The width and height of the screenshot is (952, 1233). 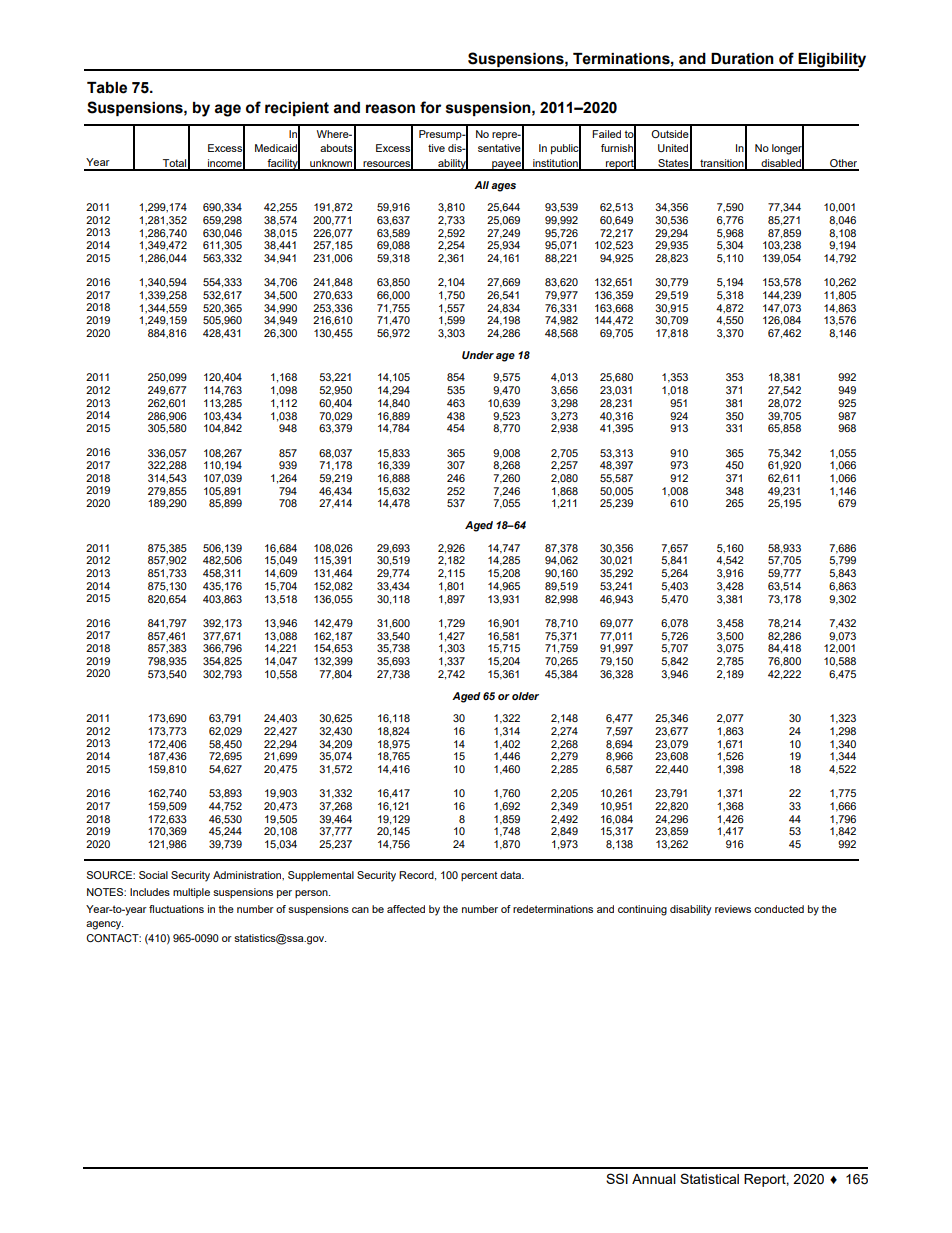 What do you see at coordinates (525, 696) in the screenshot?
I see `older` at bounding box center [525, 696].
